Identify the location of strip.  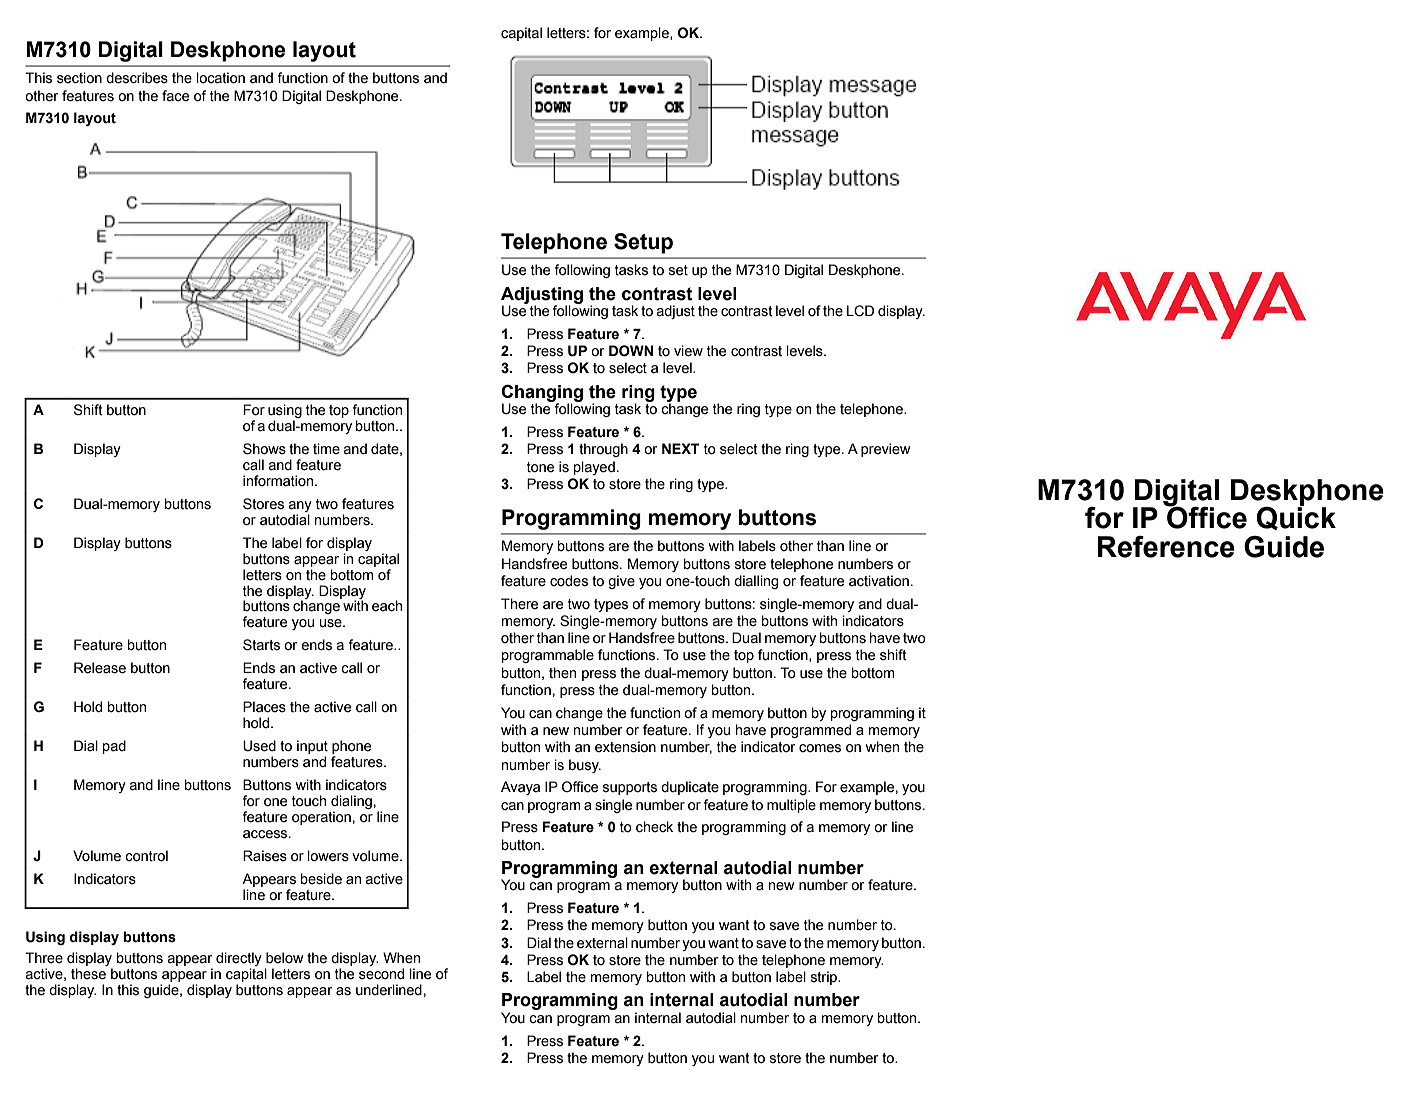
(825, 978).
